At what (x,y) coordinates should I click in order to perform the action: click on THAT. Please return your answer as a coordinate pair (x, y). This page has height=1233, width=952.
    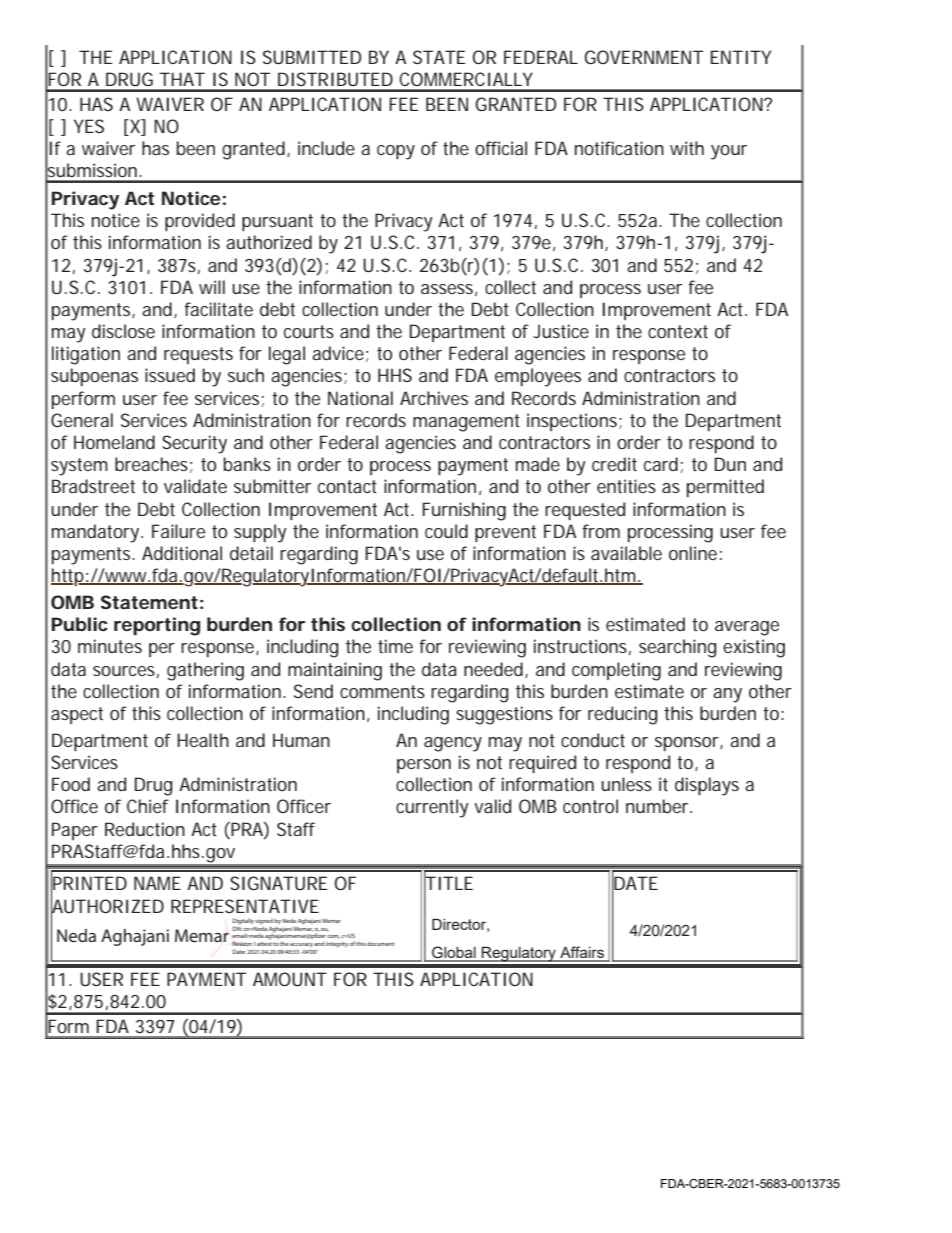
    Looking at the image, I should click on (182, 79).
